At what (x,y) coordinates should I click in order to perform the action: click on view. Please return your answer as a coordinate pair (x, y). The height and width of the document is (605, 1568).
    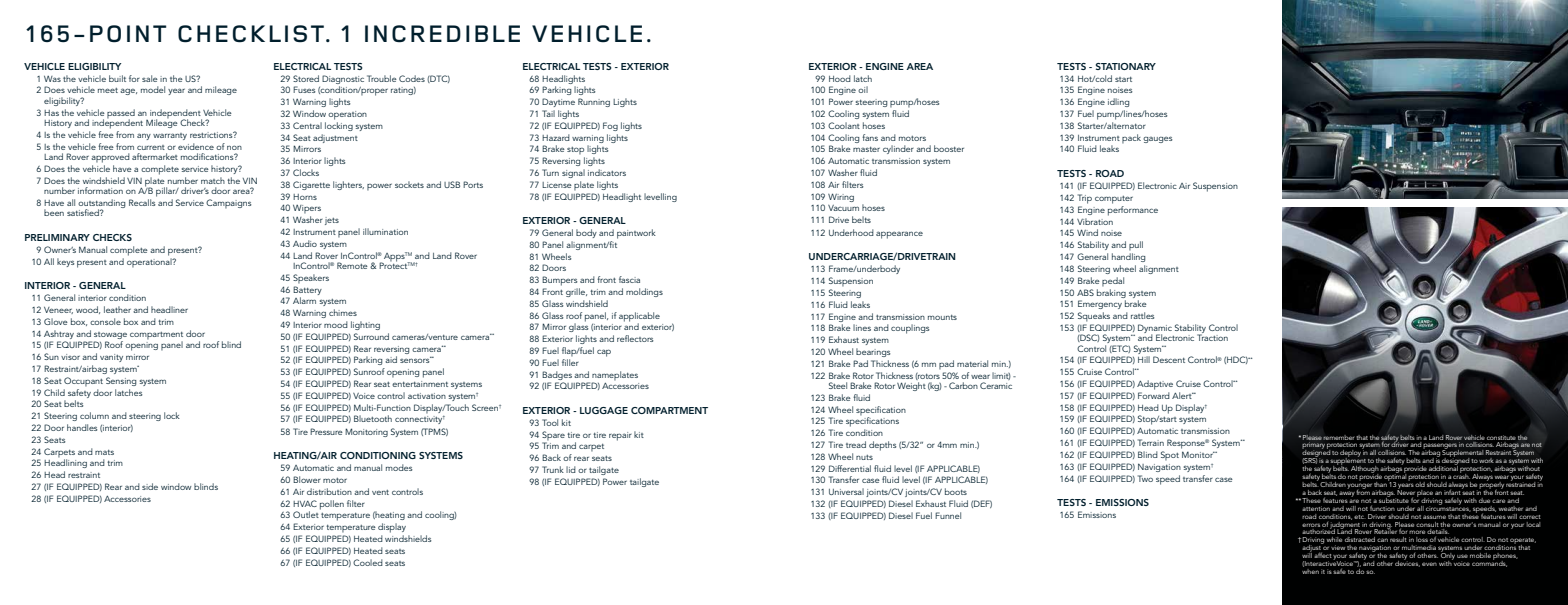
    Looking at the image, I should click on (1338, 547).
